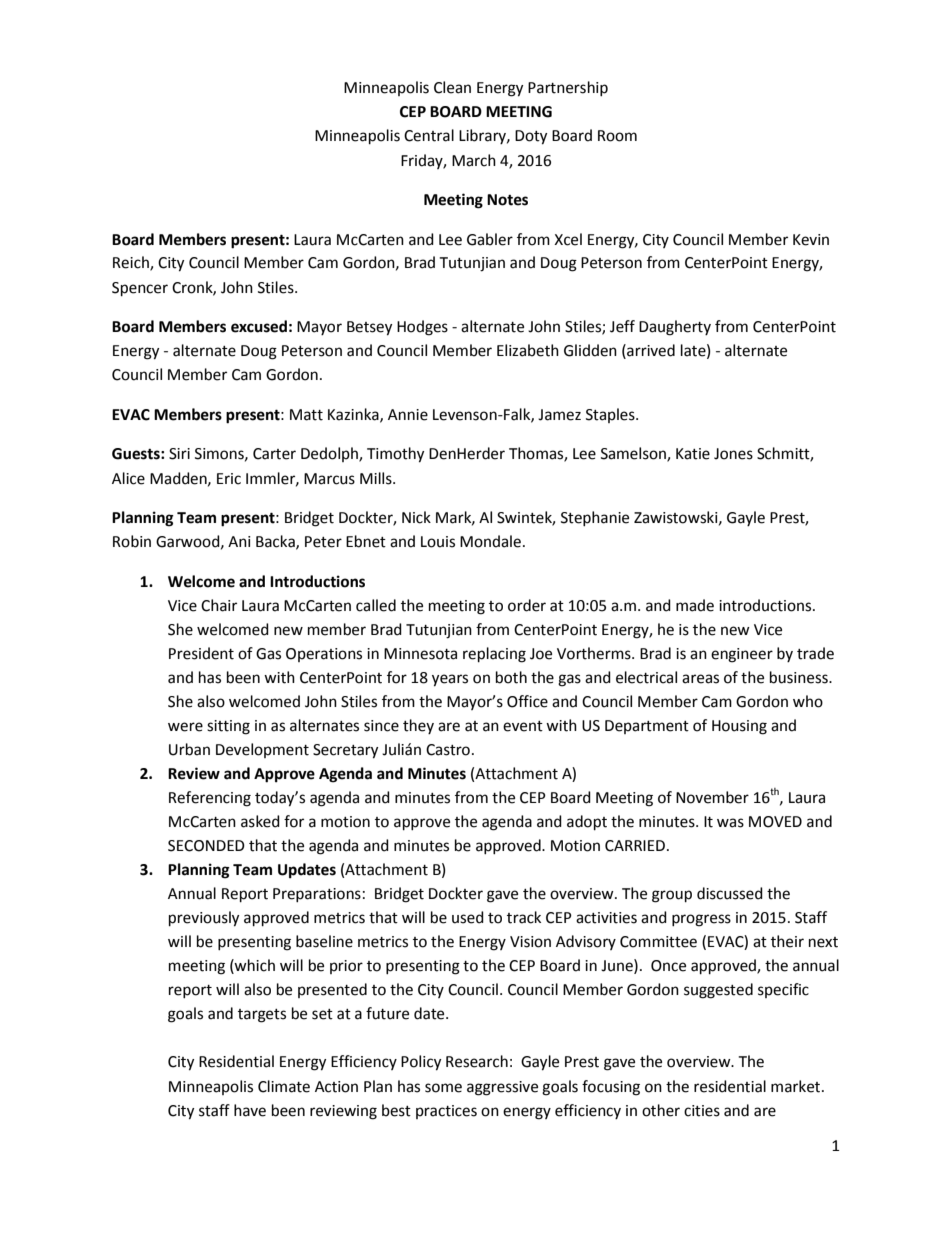 This screenshot has height=1233, width=952. I want to click on Mondale, so click(490, 541).
